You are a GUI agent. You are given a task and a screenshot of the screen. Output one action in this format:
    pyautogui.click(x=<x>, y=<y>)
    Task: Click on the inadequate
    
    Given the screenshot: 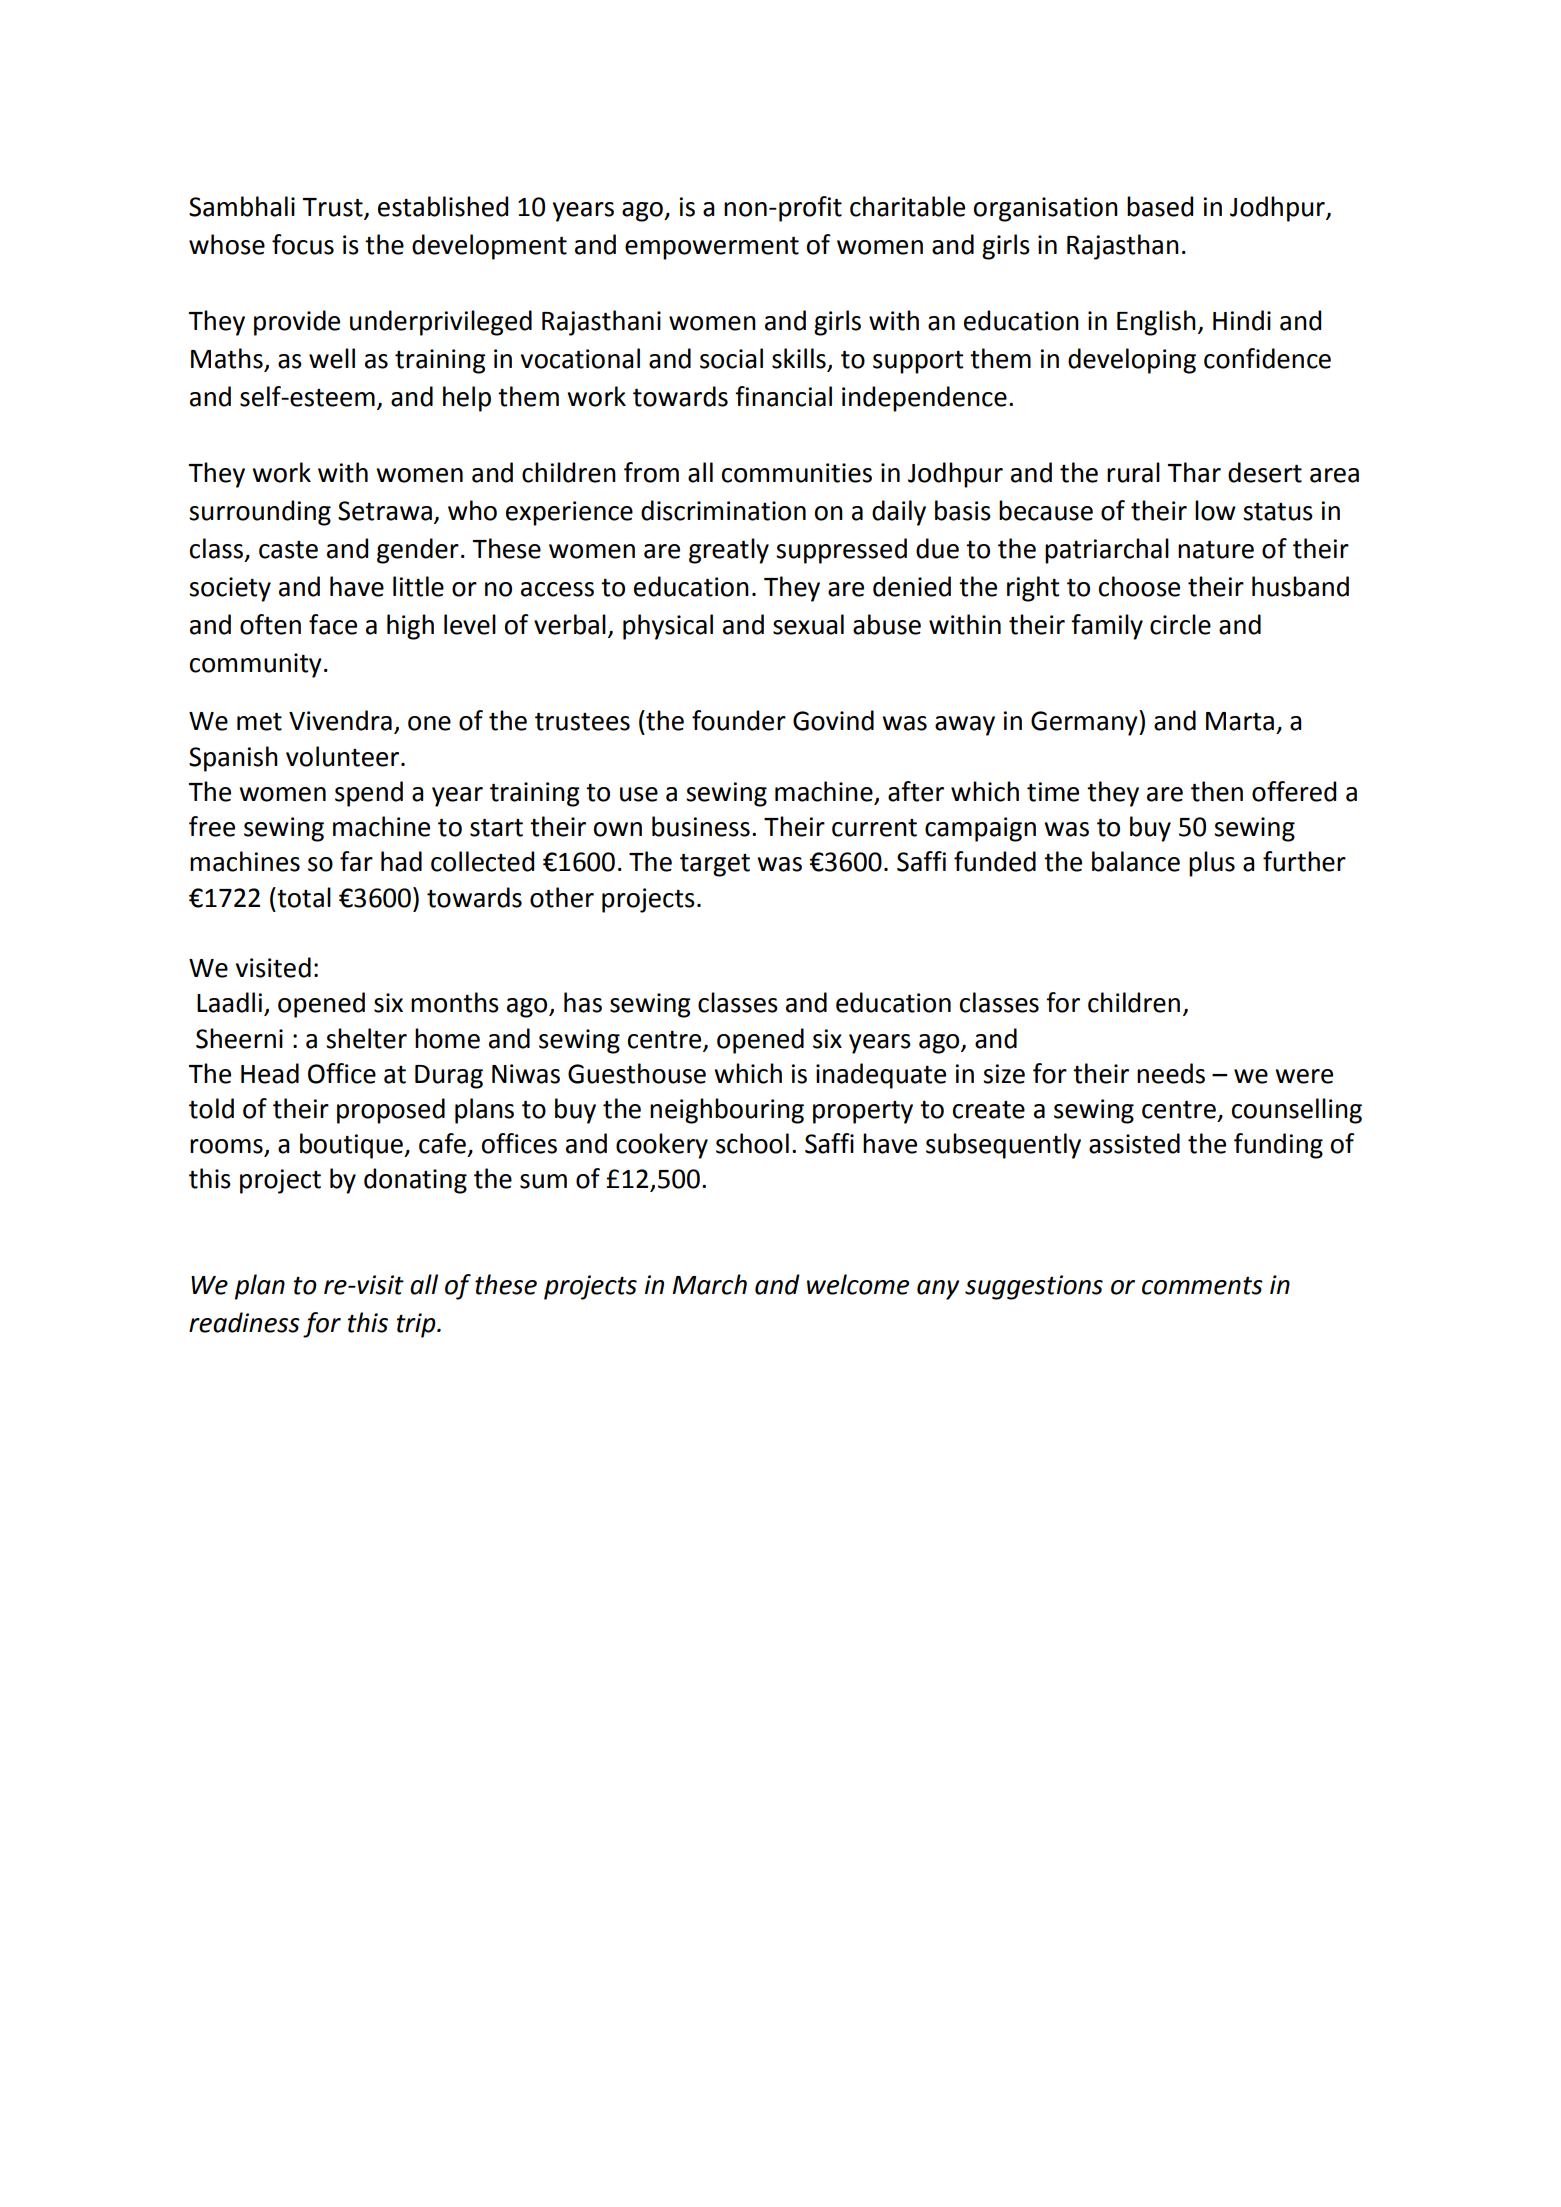 What is the action you would take?
    pyautogui.click(x=881, y=1076)
